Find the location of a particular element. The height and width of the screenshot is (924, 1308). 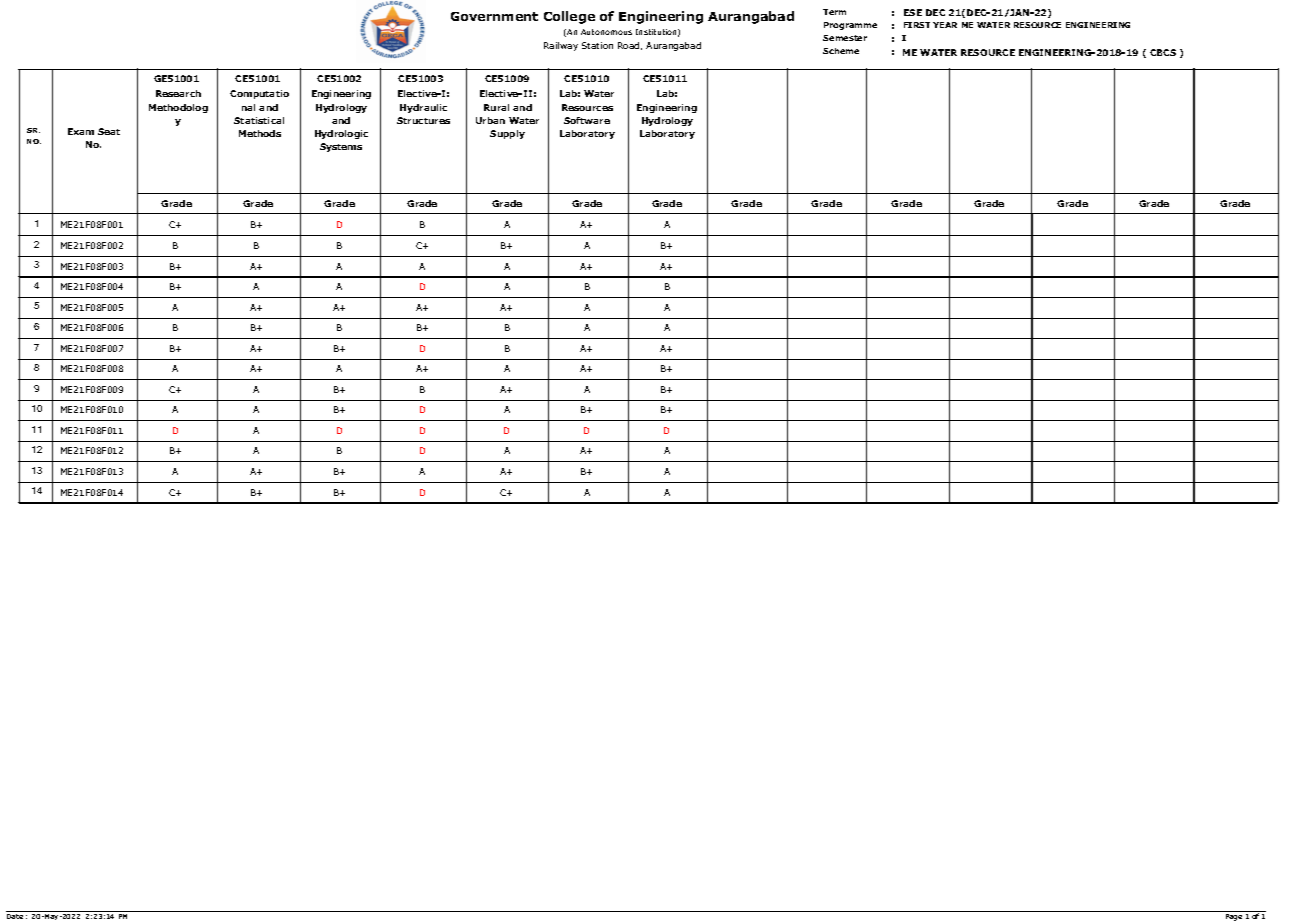

Statistical is located at coordinates (259, 120).
